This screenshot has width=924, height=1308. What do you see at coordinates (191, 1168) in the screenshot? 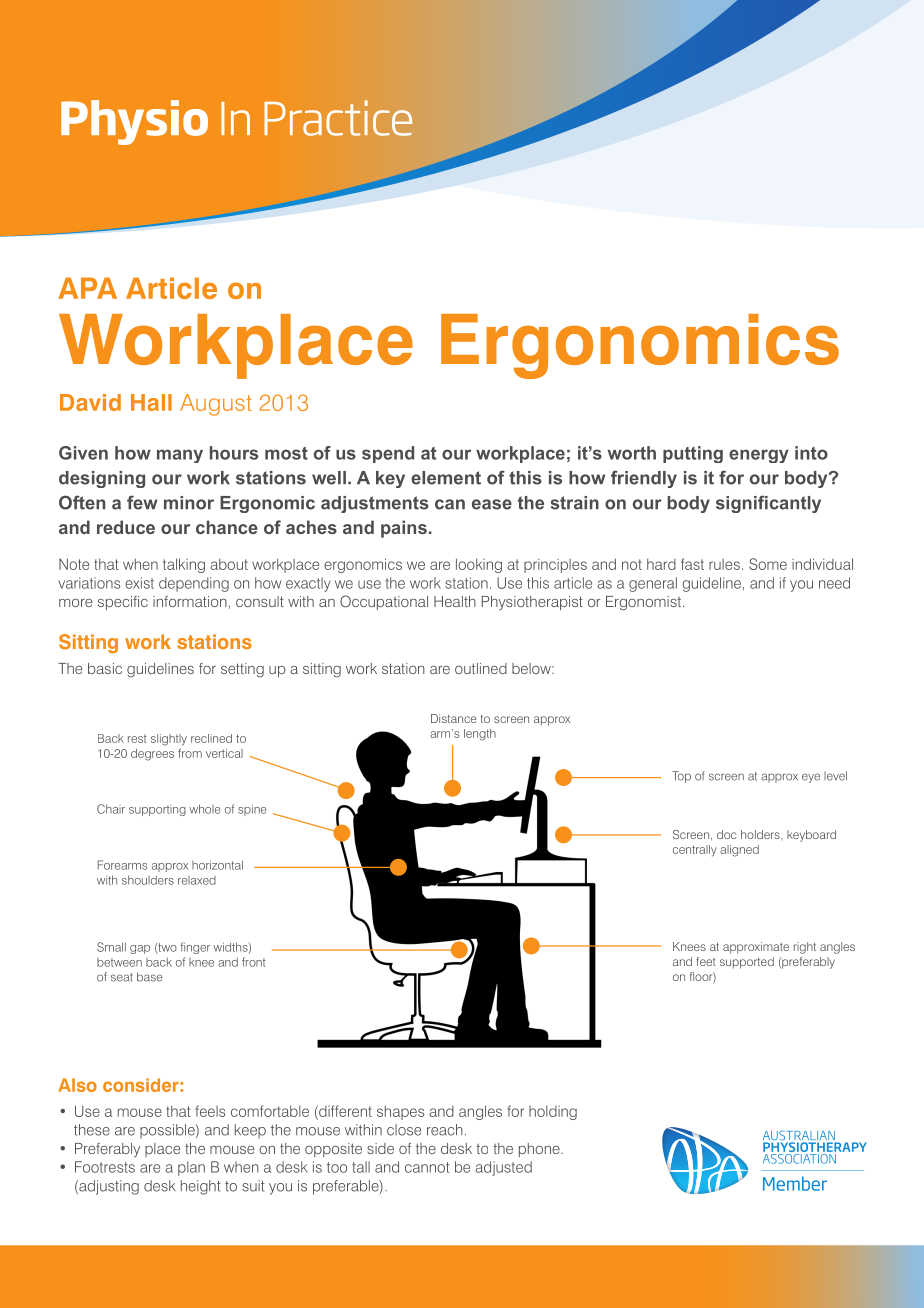
I see `plan` at bounding box center [191, 1168].
